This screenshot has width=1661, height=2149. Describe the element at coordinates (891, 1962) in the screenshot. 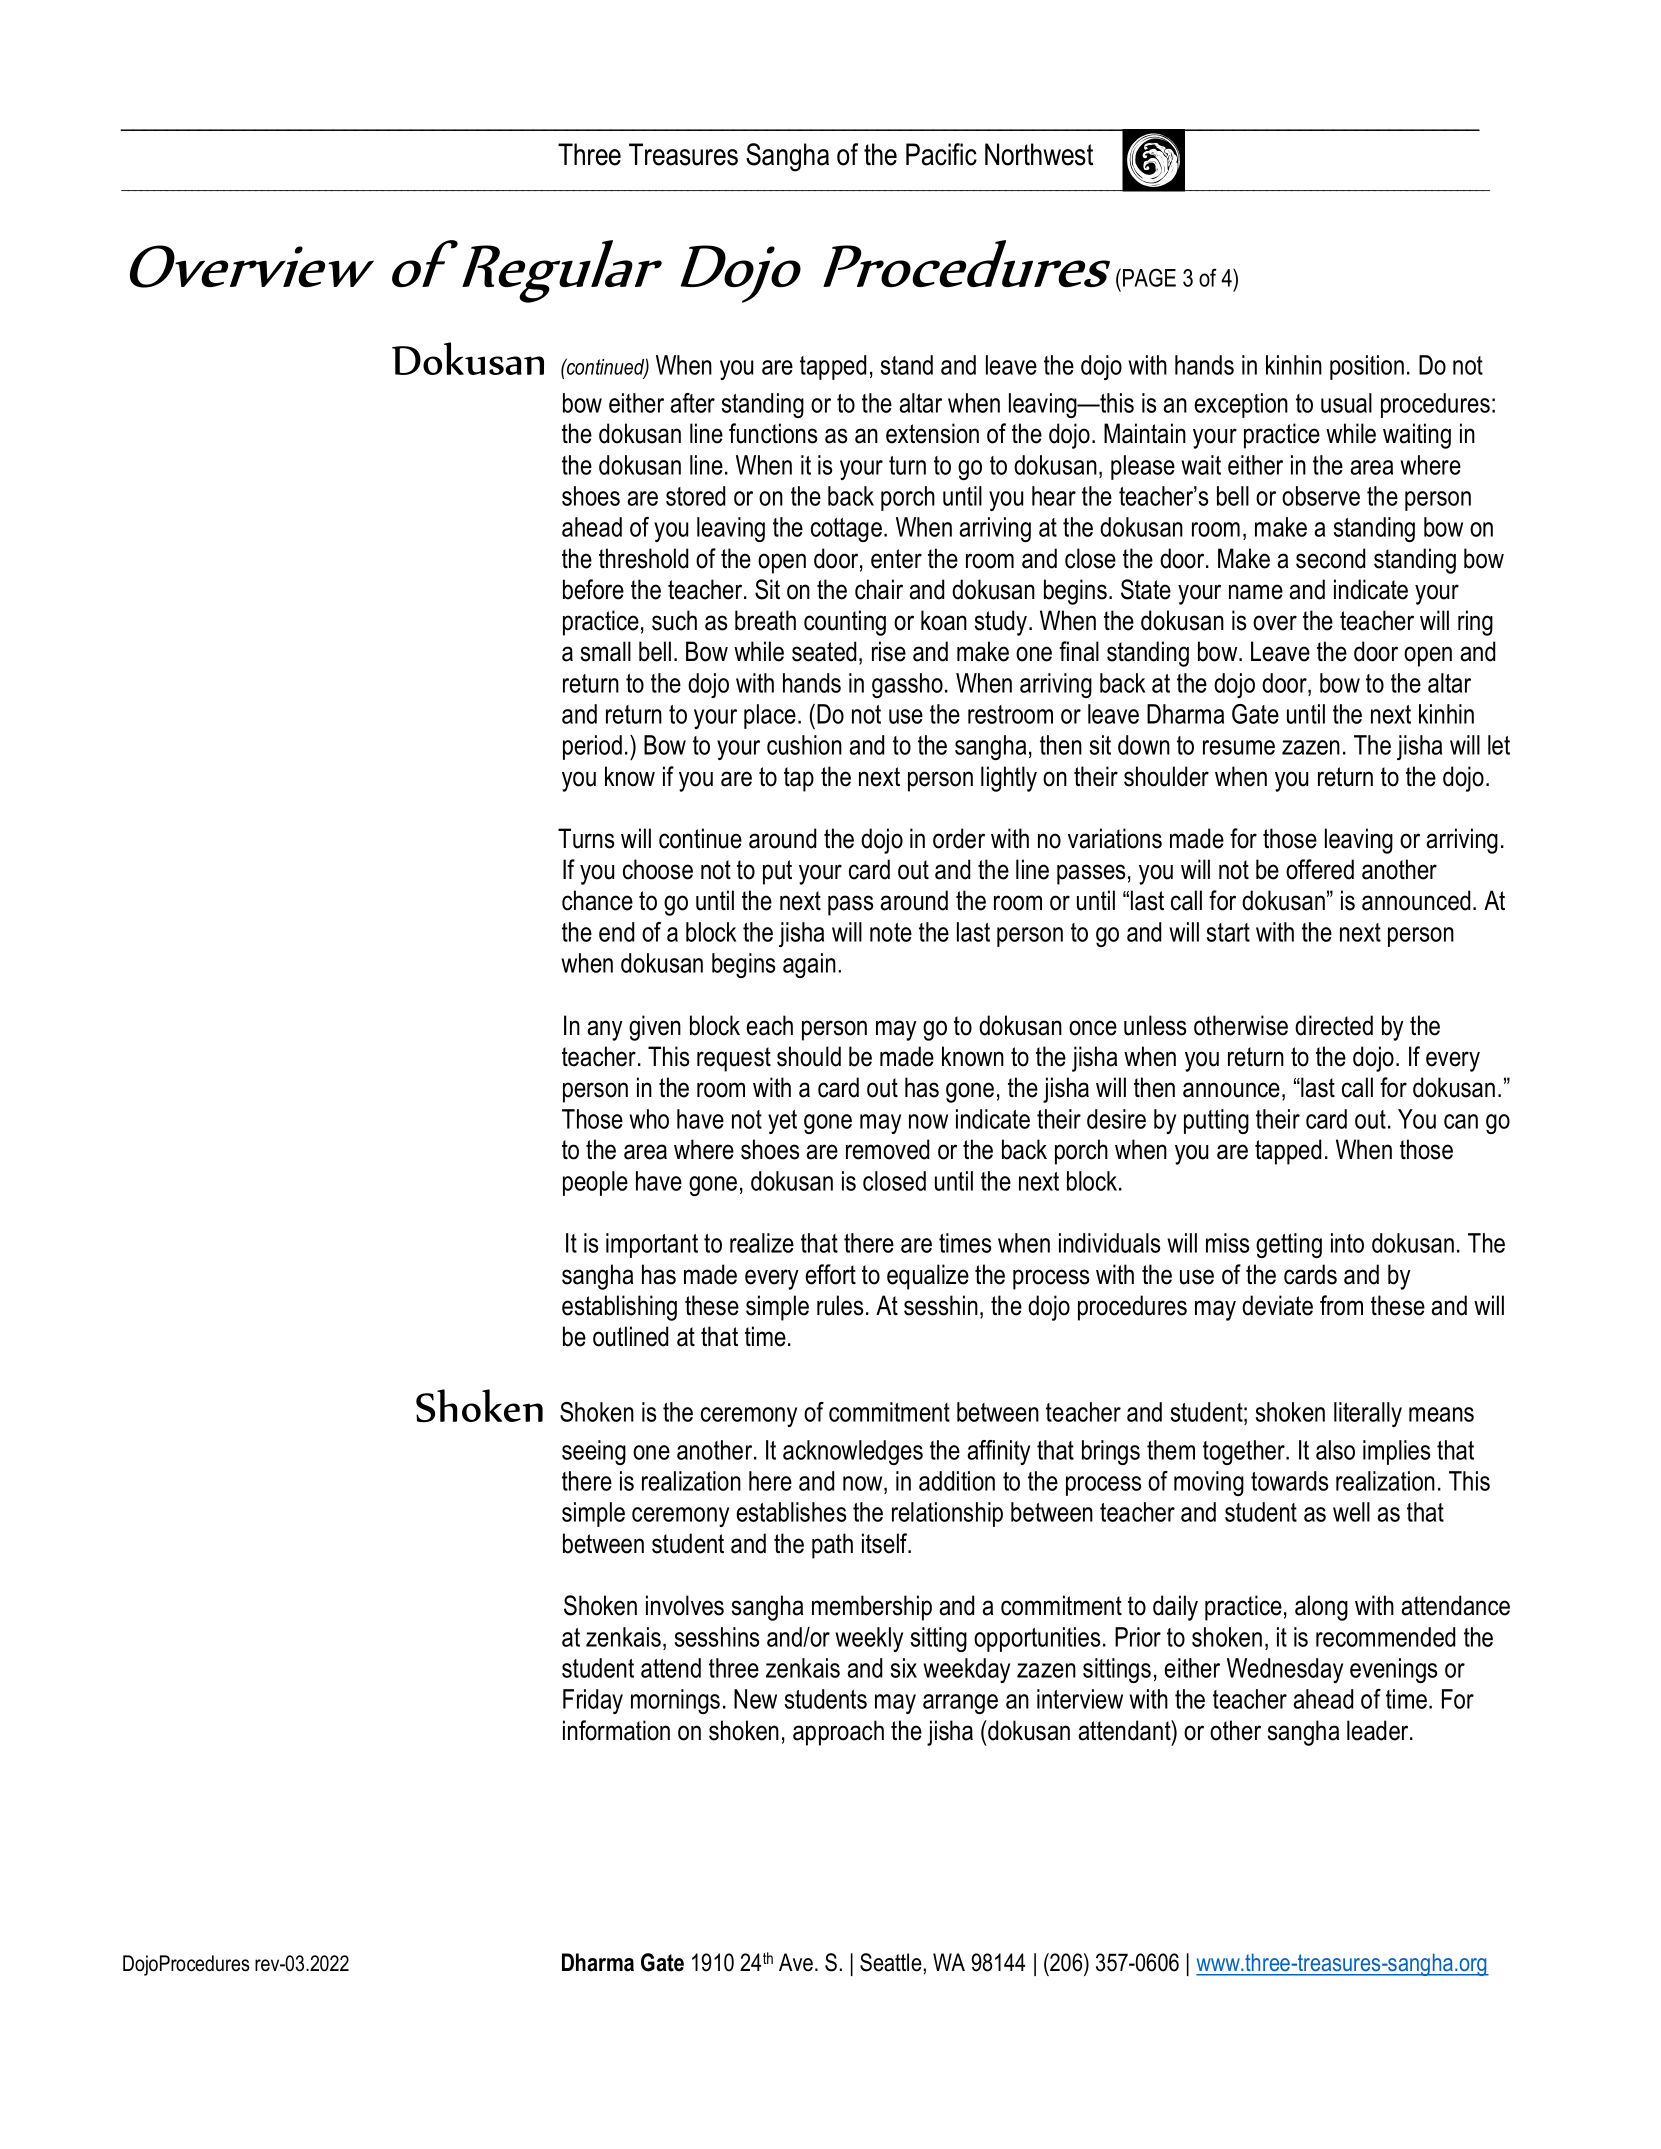

I see `Seattle` at that location.
